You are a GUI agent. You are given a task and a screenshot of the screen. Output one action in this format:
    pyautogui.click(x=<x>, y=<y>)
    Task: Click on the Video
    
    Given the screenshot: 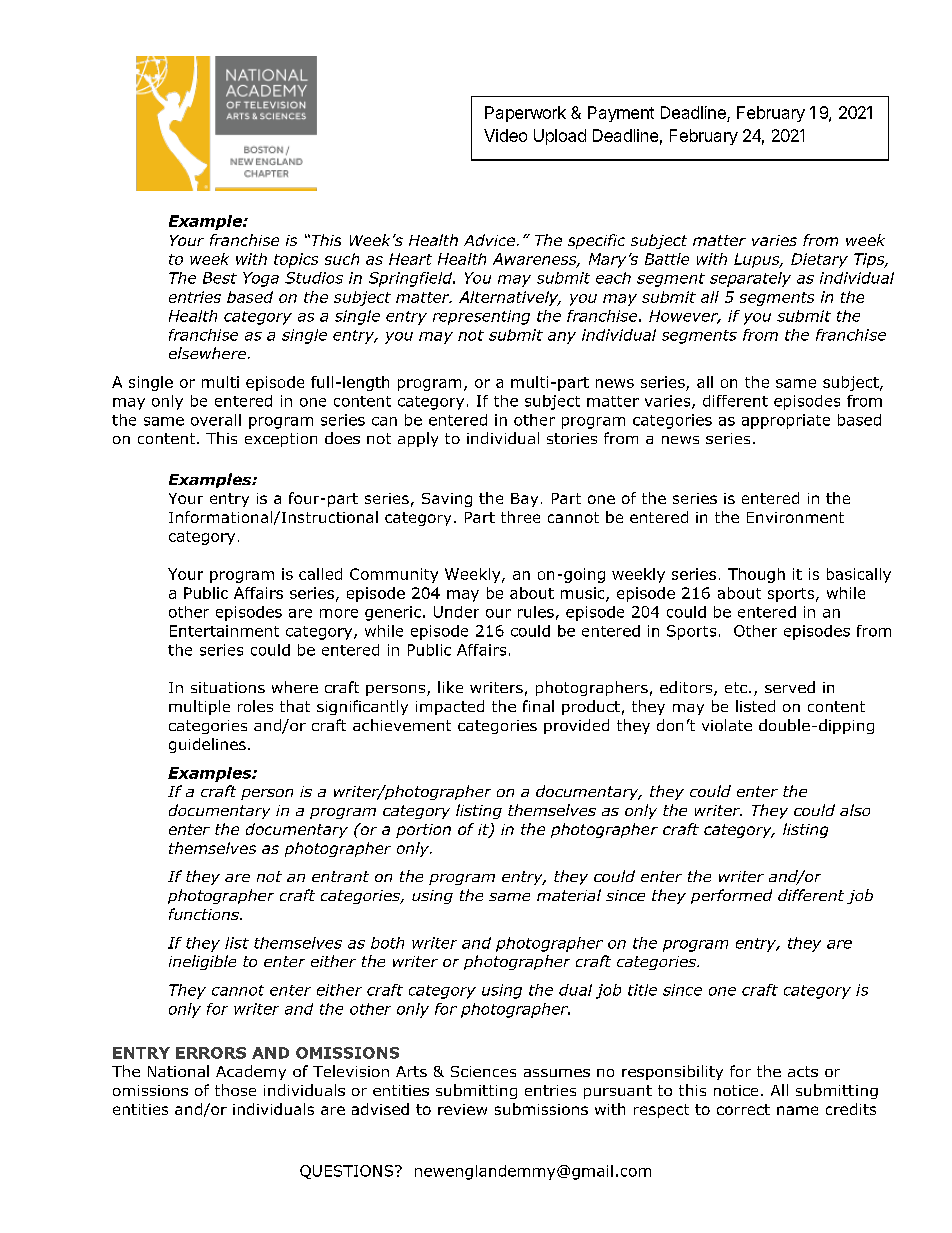 What is the action you would take?
    pyautogui.click(x=505, y=135)
